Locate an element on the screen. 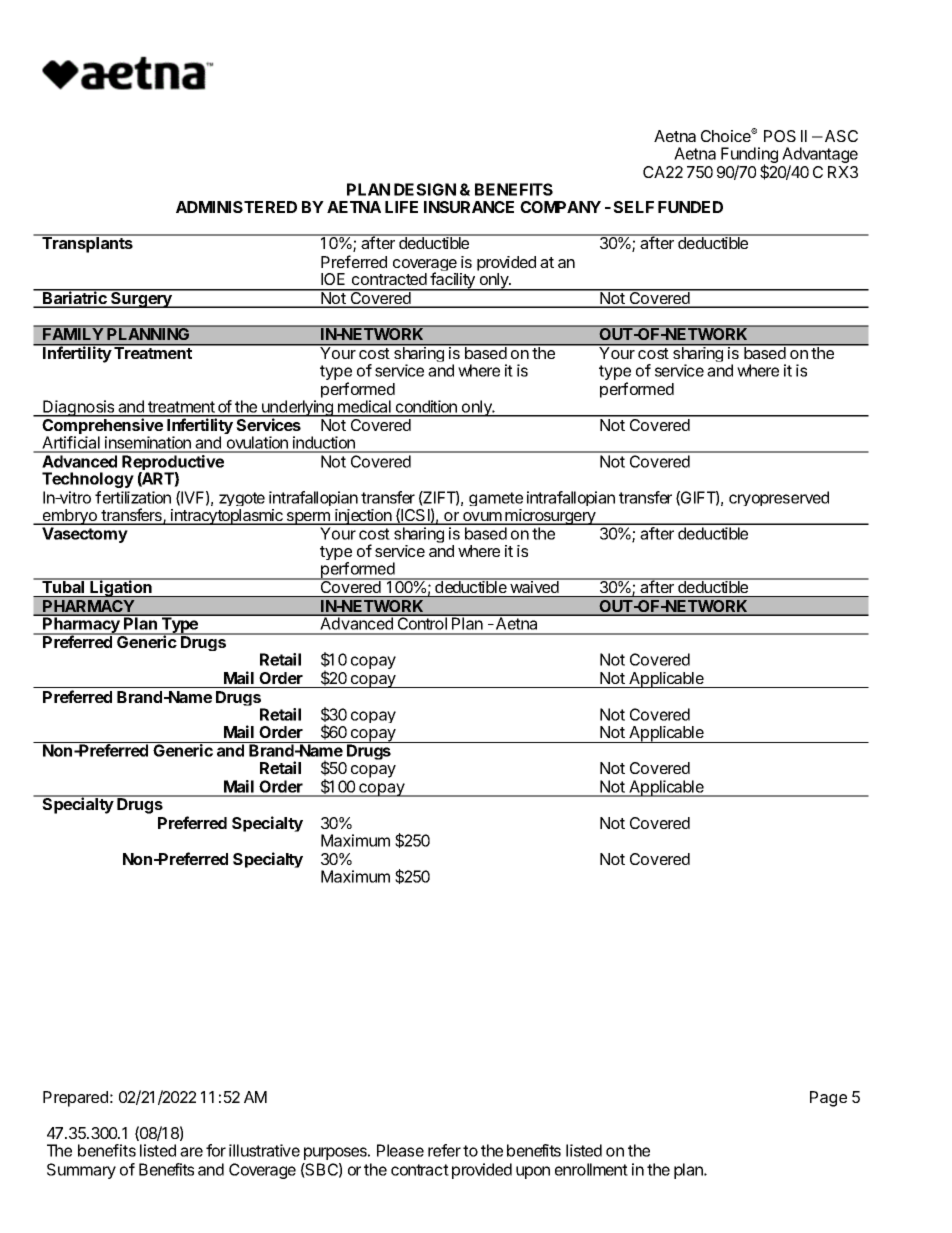 This screenshot has width=952, height=1233. FUNDED is located at coordinates (690, 207).
